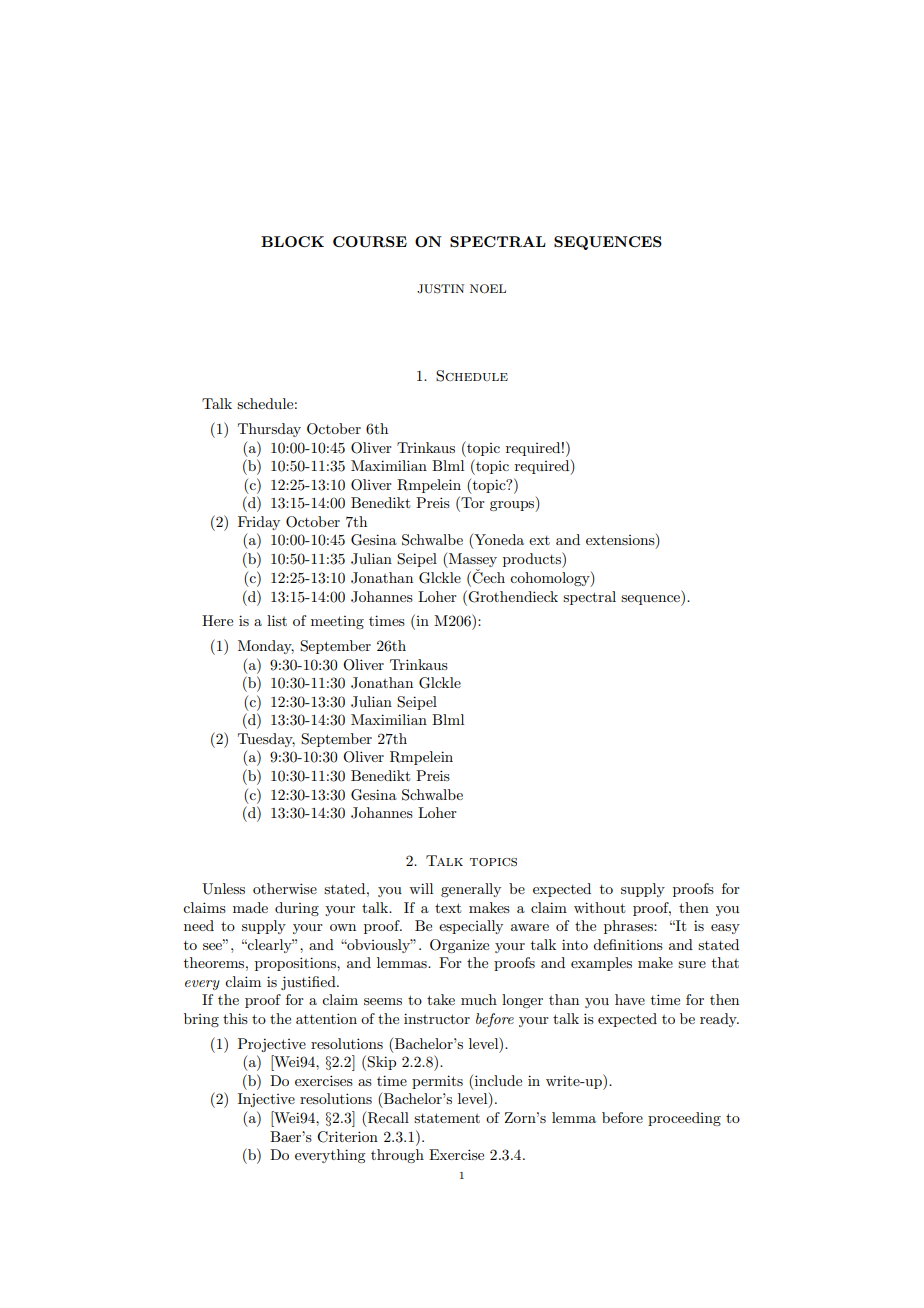  Describe the element at coordinates (266, 740) in the image. I see `Tuesday` at that location.
